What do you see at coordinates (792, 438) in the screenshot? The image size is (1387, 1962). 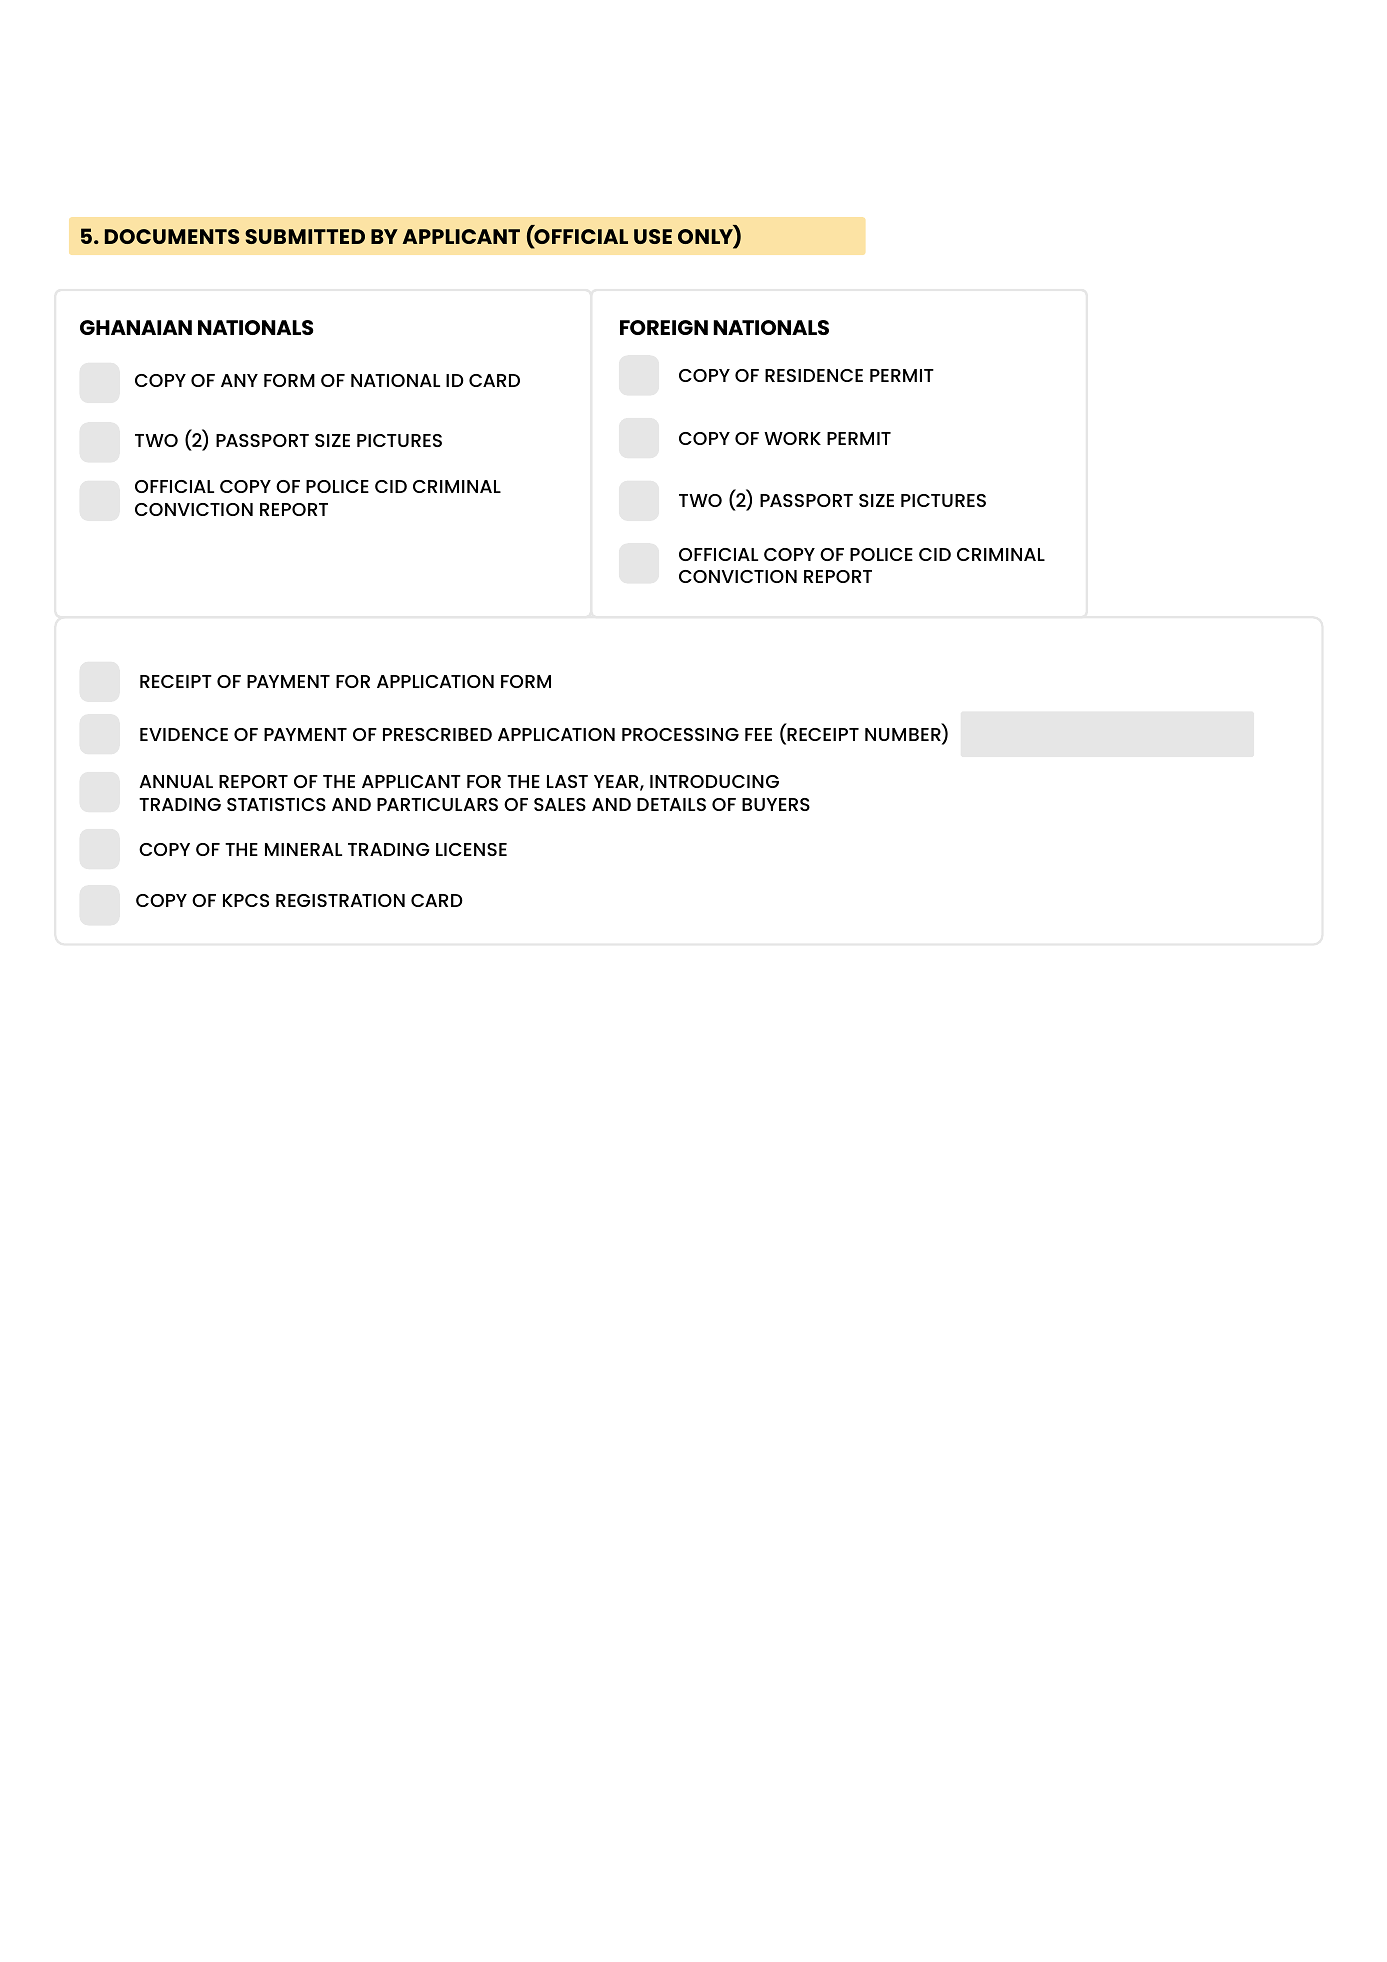 I see `WORK` at bounding box center [792, 438].
